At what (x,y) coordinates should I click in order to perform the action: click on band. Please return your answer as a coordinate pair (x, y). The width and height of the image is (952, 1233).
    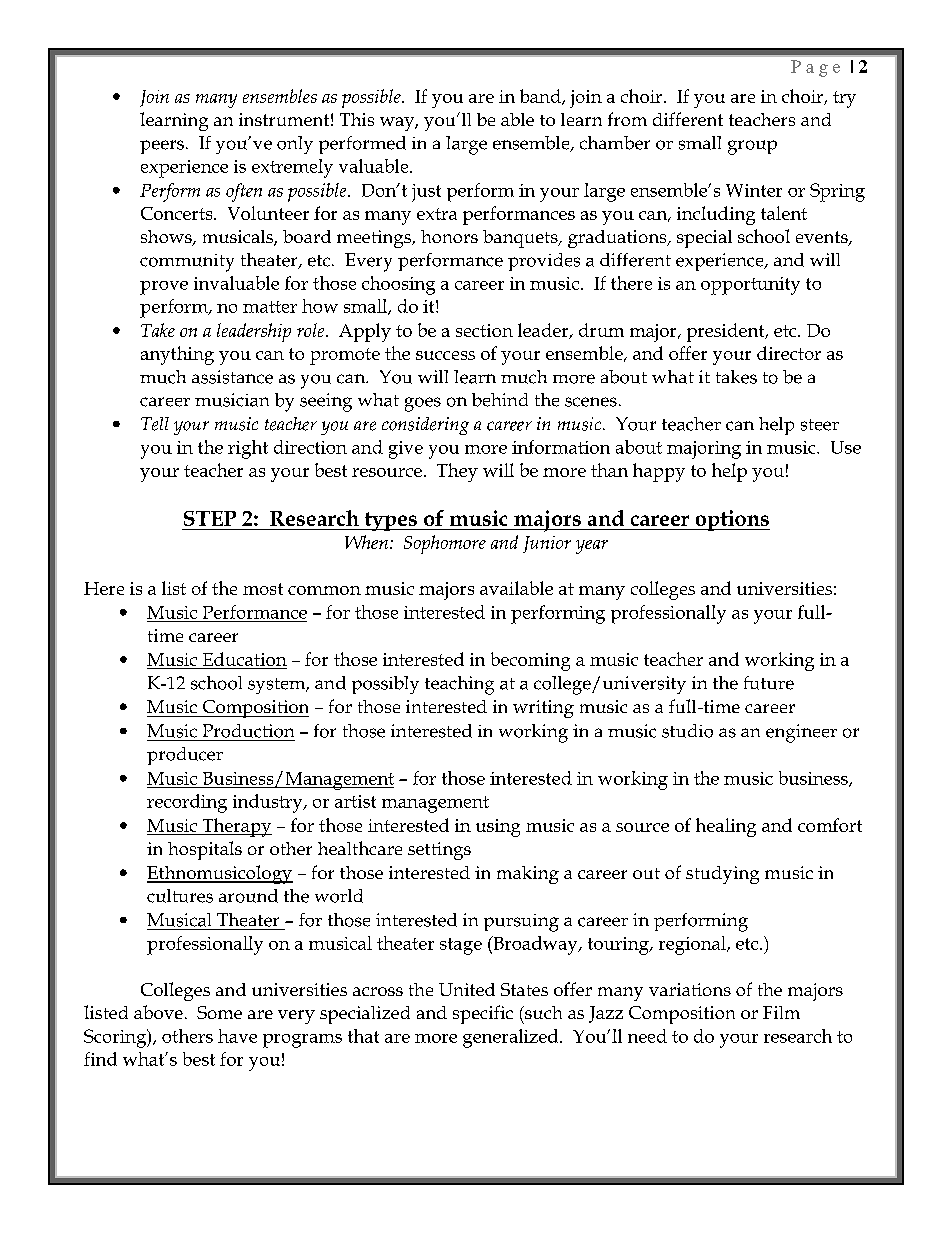
    Looking at the image, I should click on (541, 97).
